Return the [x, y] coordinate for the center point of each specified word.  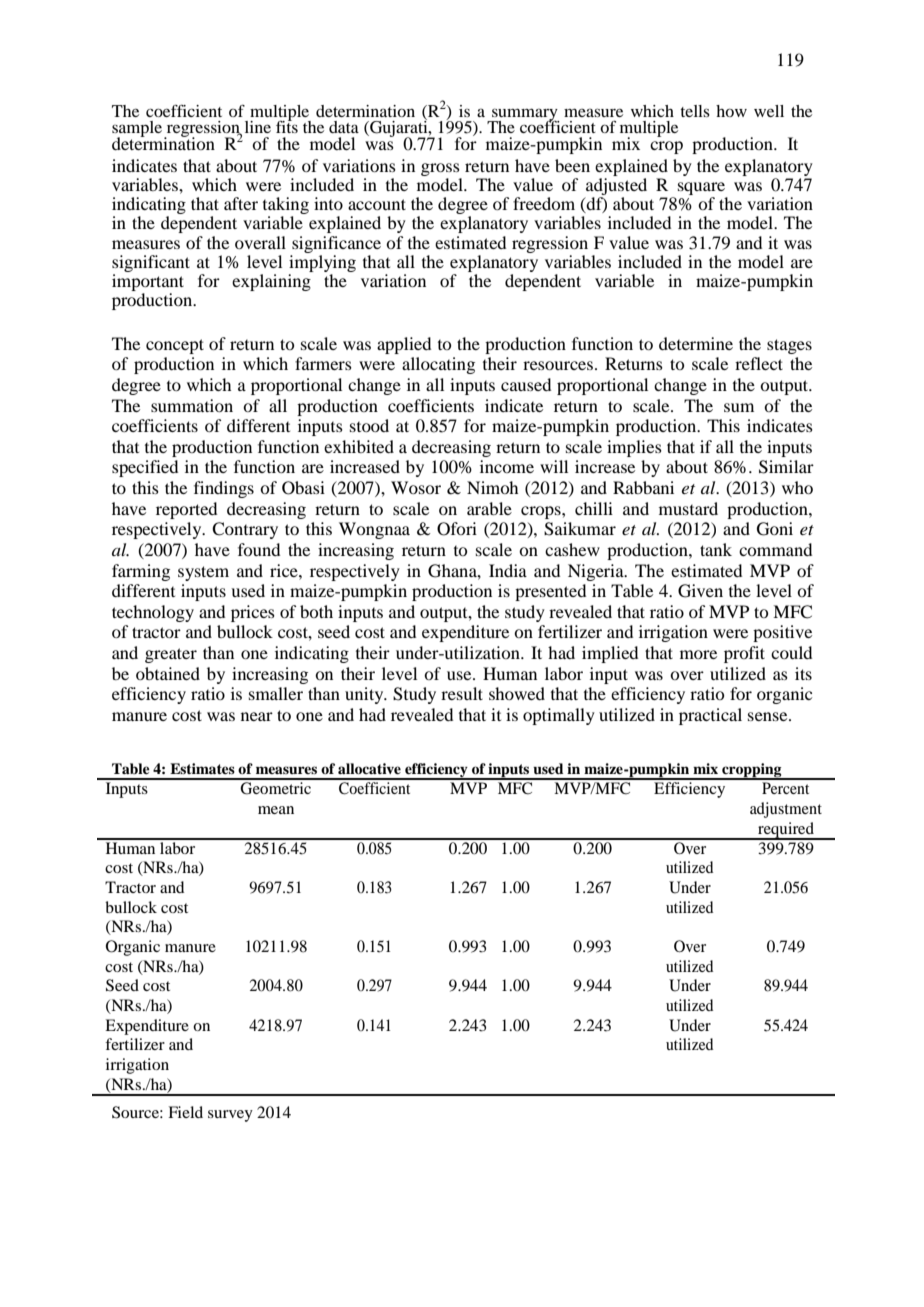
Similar [786, 467]
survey [230, 1116]
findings [224, 489]
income [507, 466]
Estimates [202, 768]
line [258, 127]
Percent [785, 788]
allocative [369, 768]
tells [695, 111]
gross [440, 169]
